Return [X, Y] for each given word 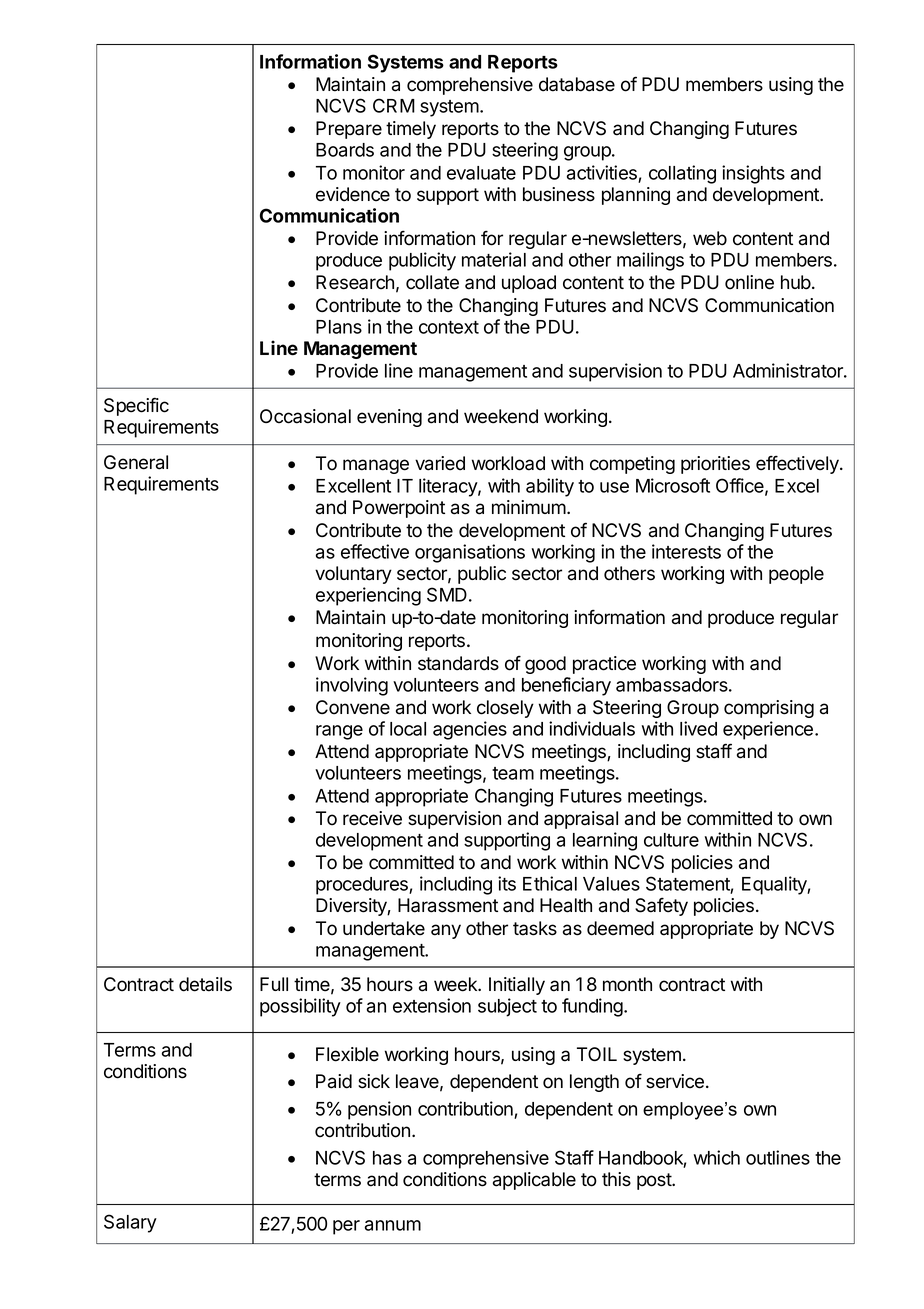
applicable [534, 1181]
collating [682, 174]
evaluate [481, 173]
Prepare [349, 130]
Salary [130, 1223]
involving [352, 686]
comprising [769, 709]
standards [458, 663]
